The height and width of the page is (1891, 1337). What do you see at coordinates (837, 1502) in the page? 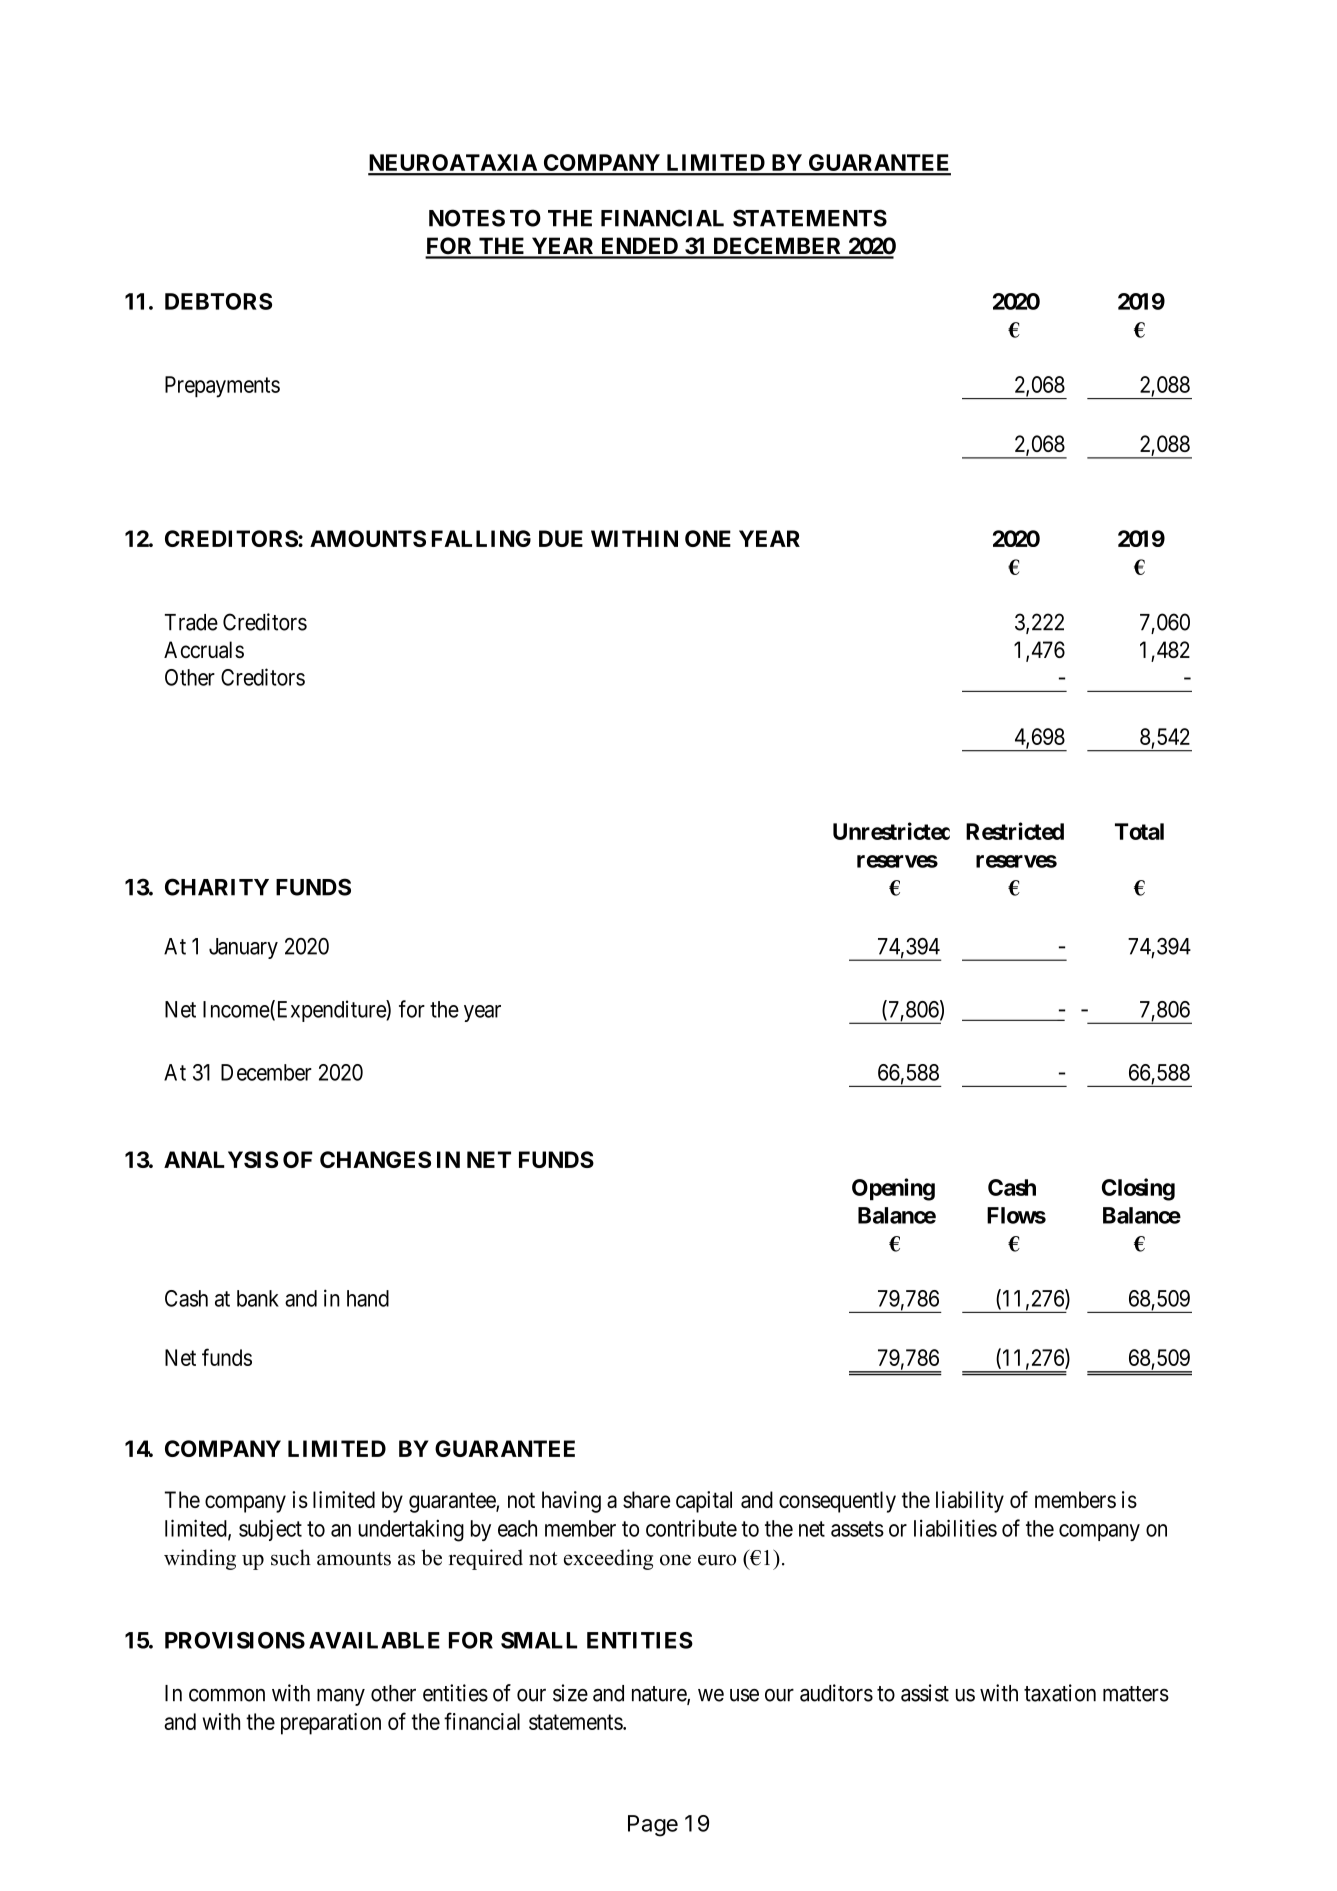
I see `consequently` at bounding box center [837, 1502].
